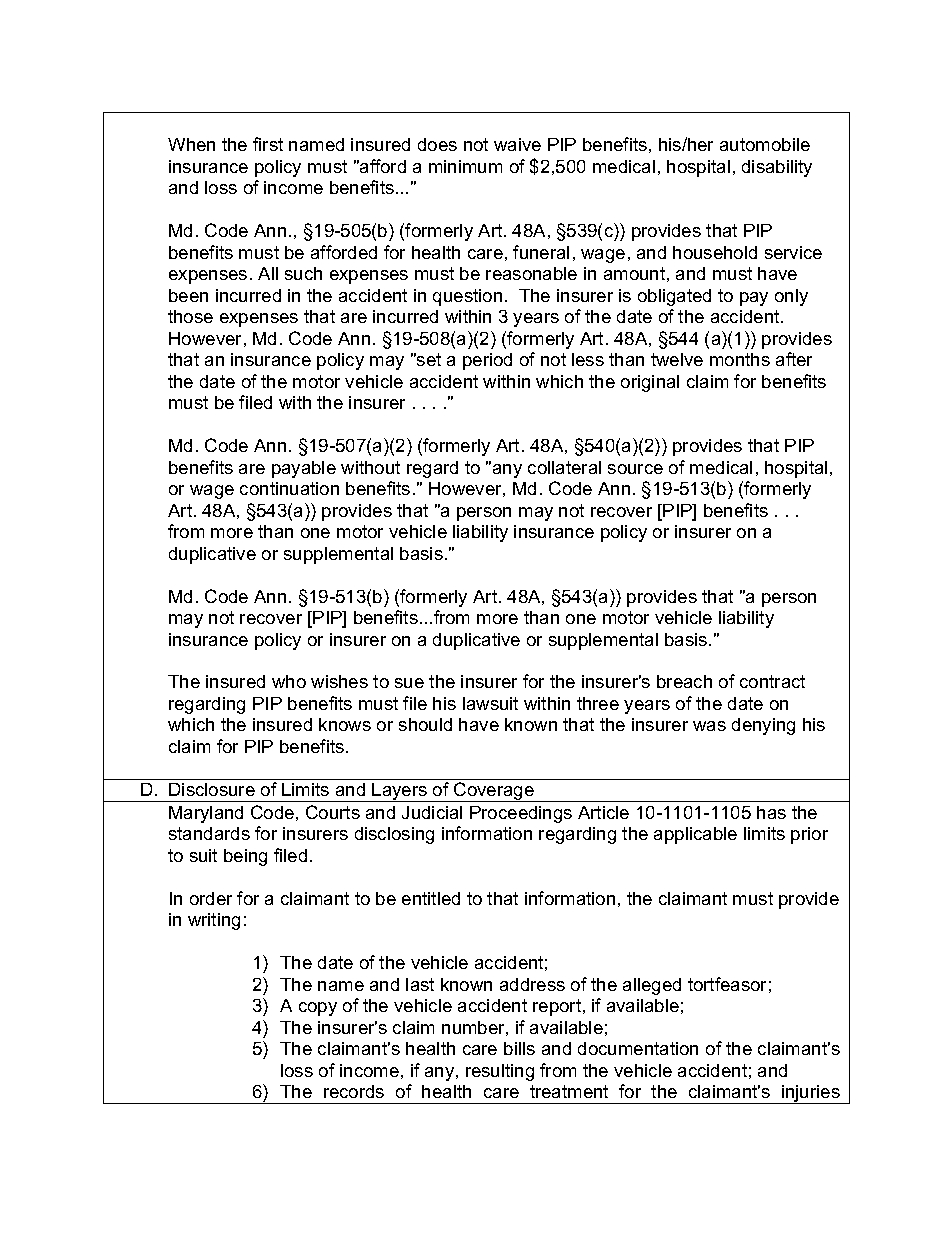 This image has height=1233, width=952. What do you see at coordinates (318, 1009) in the image?
I see `copy` at bounding box center [318, 1009].
